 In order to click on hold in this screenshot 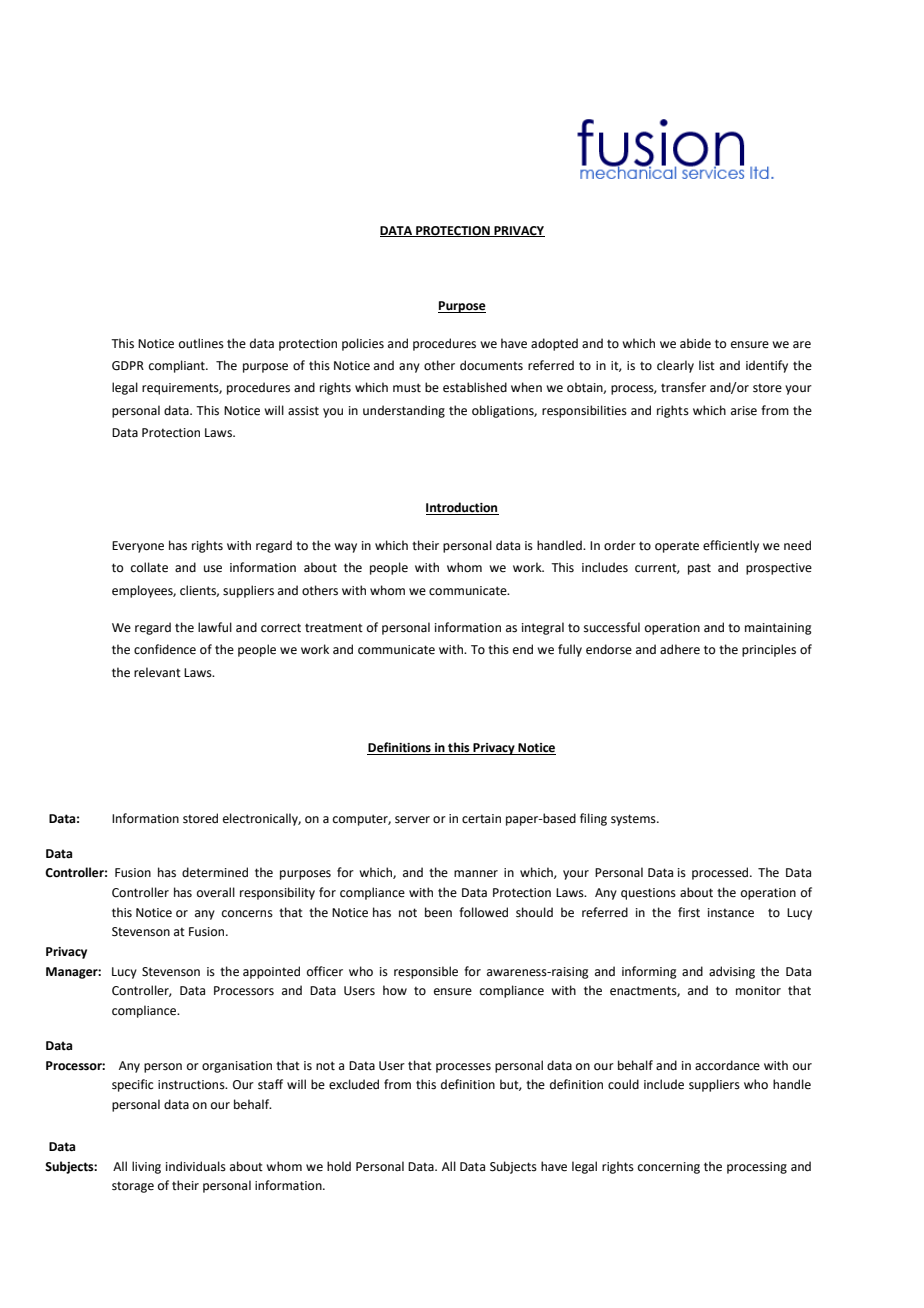, I will do `click(339, 1166)`.
